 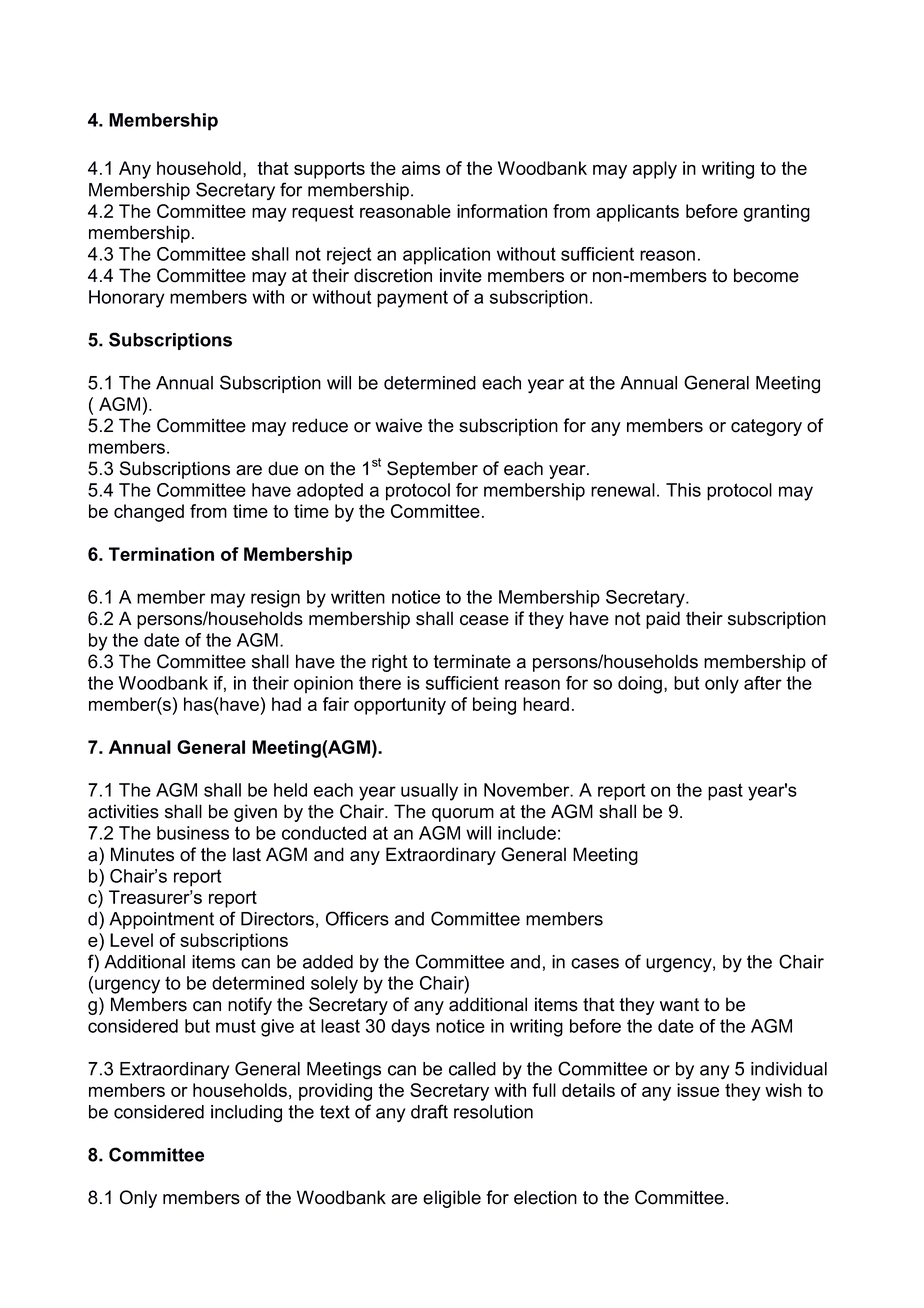 I want to click on including, so click(x=246, y=1114).
